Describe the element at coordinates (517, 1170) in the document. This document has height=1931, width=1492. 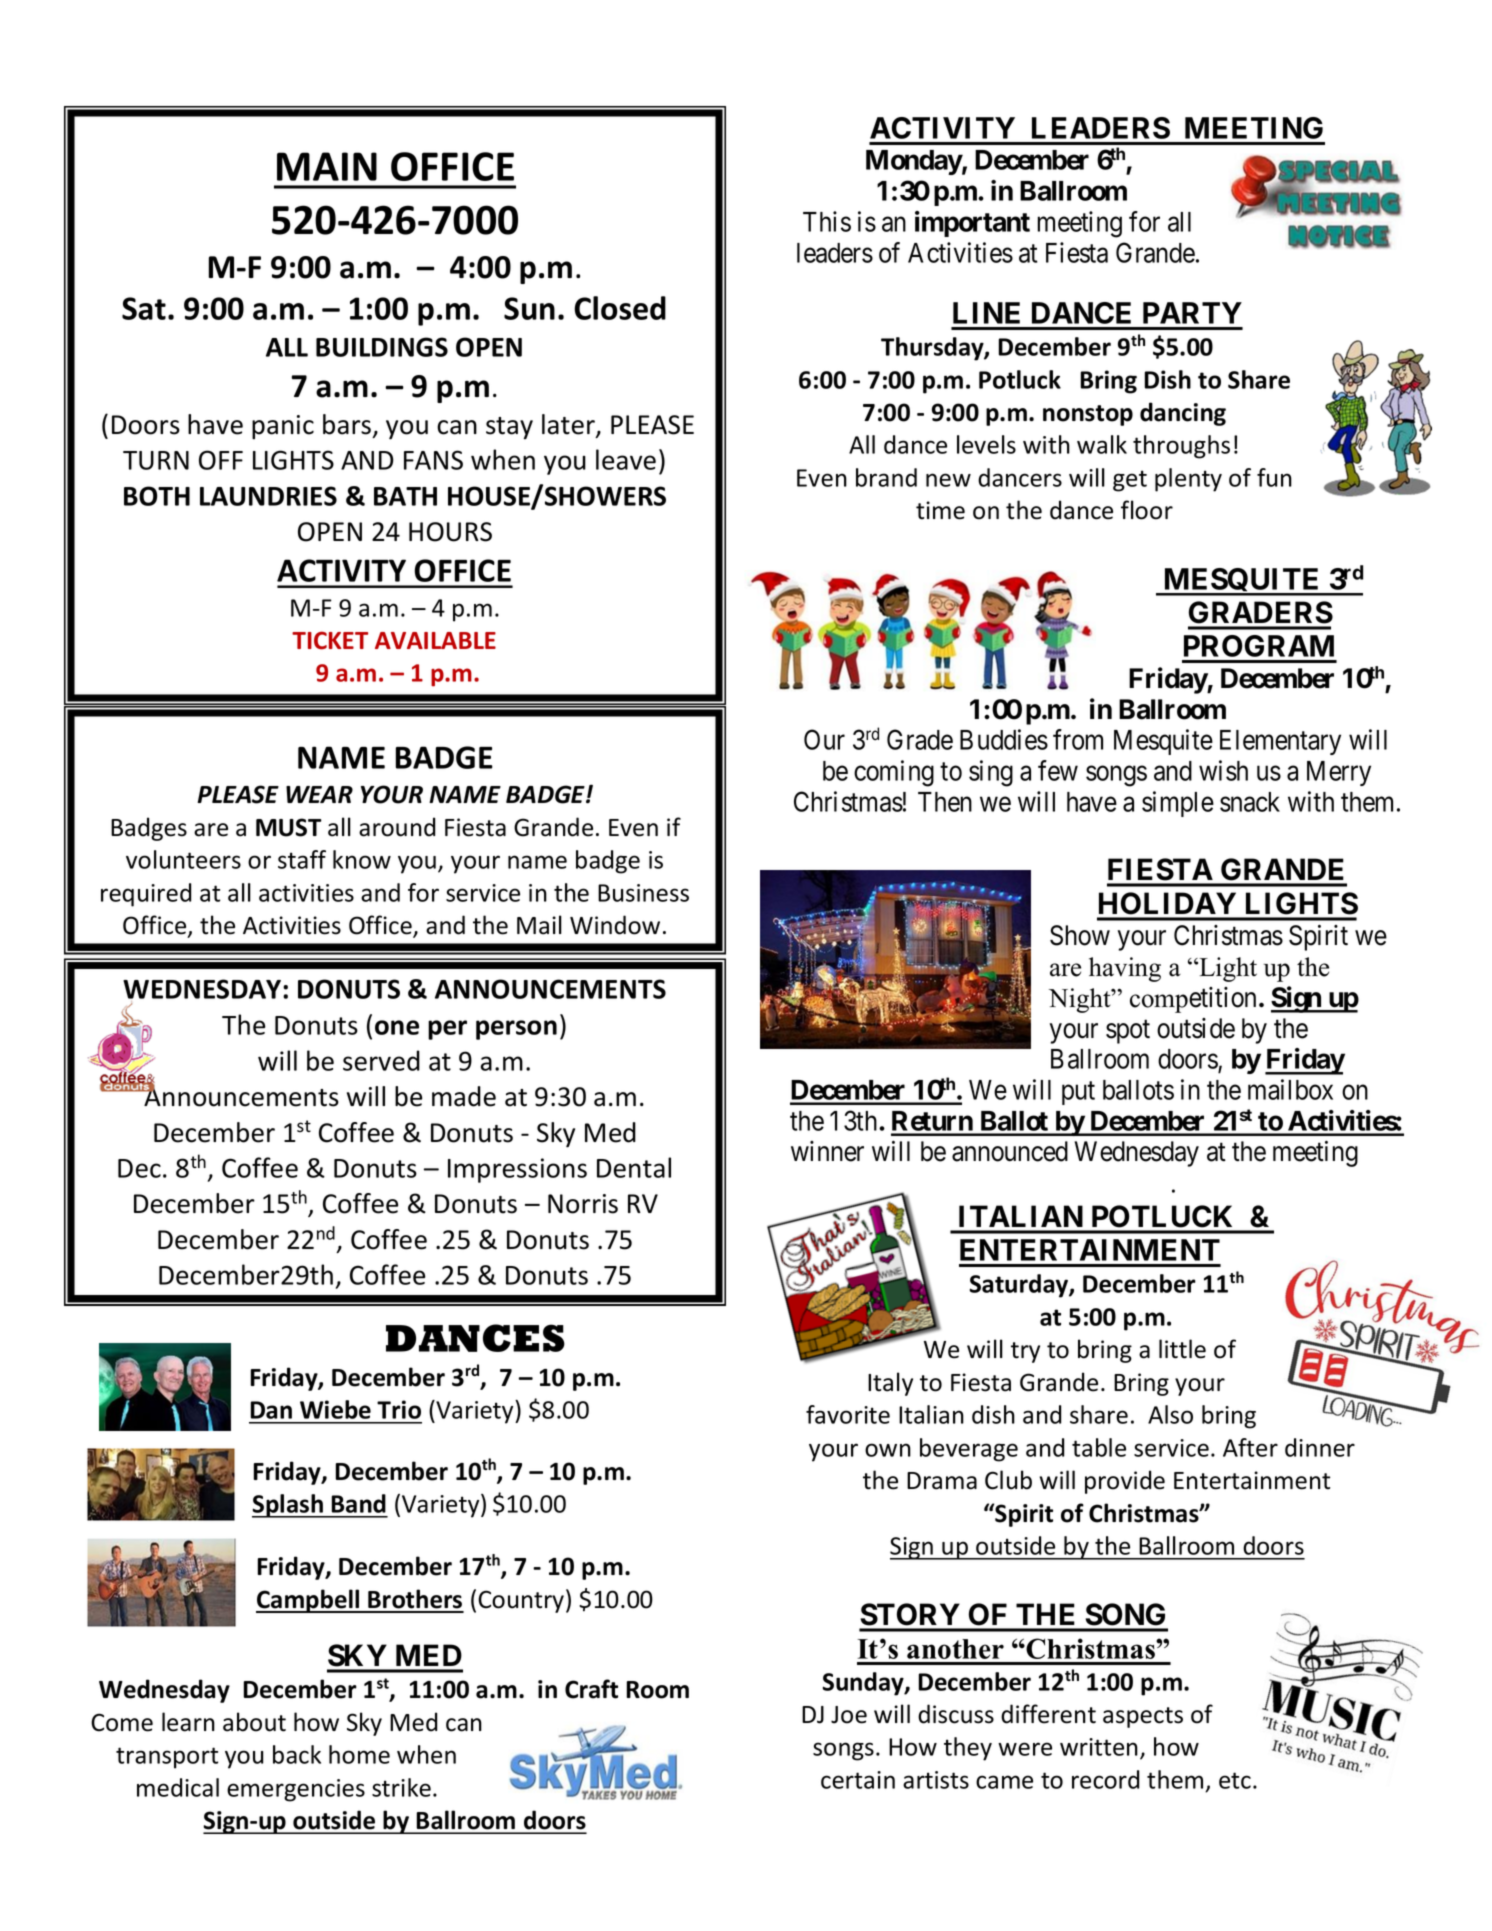
I see `Impressions` at that location.
